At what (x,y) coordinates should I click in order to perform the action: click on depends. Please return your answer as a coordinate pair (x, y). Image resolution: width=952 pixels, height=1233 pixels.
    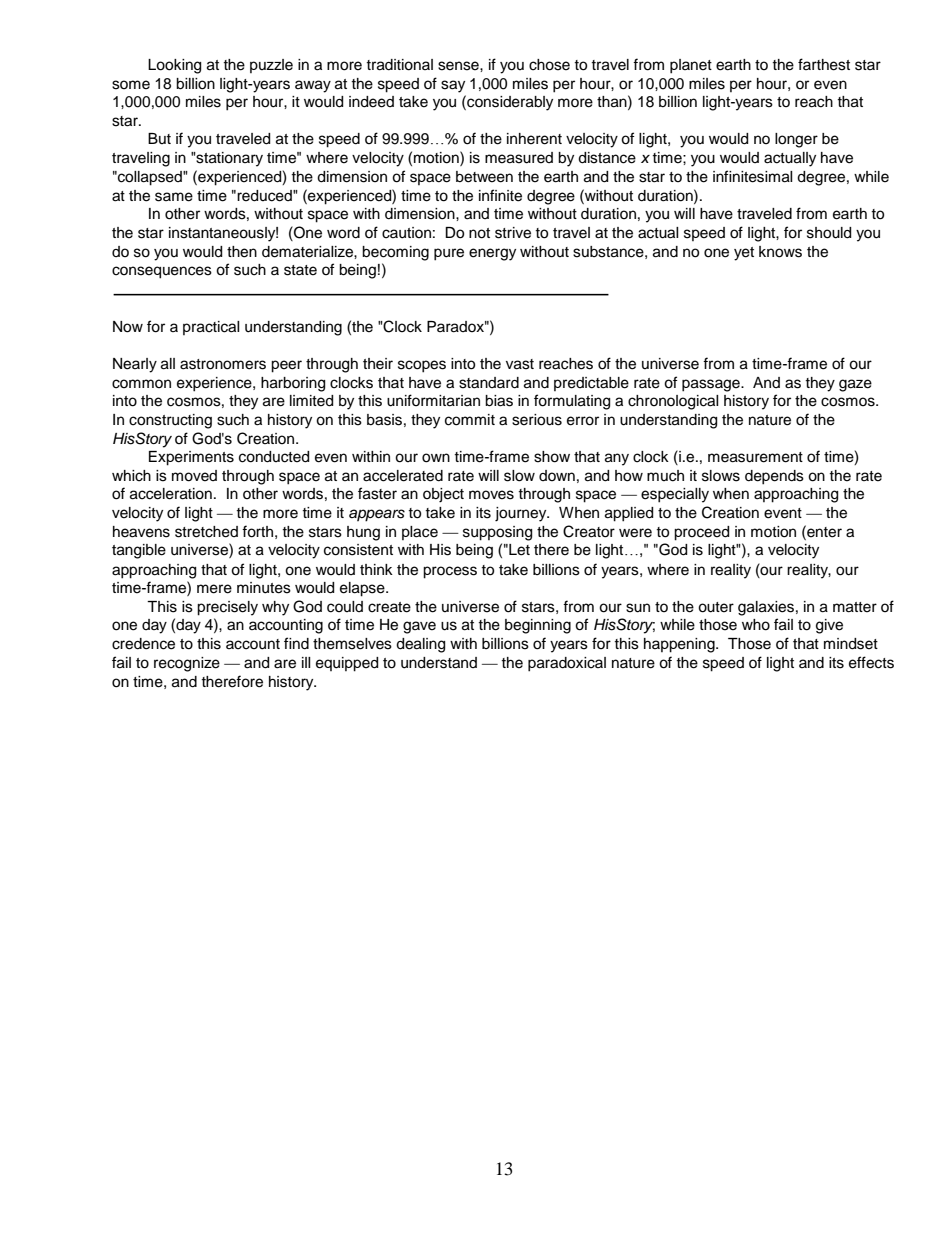
    Looking at the image, I should click on (774, 477).
